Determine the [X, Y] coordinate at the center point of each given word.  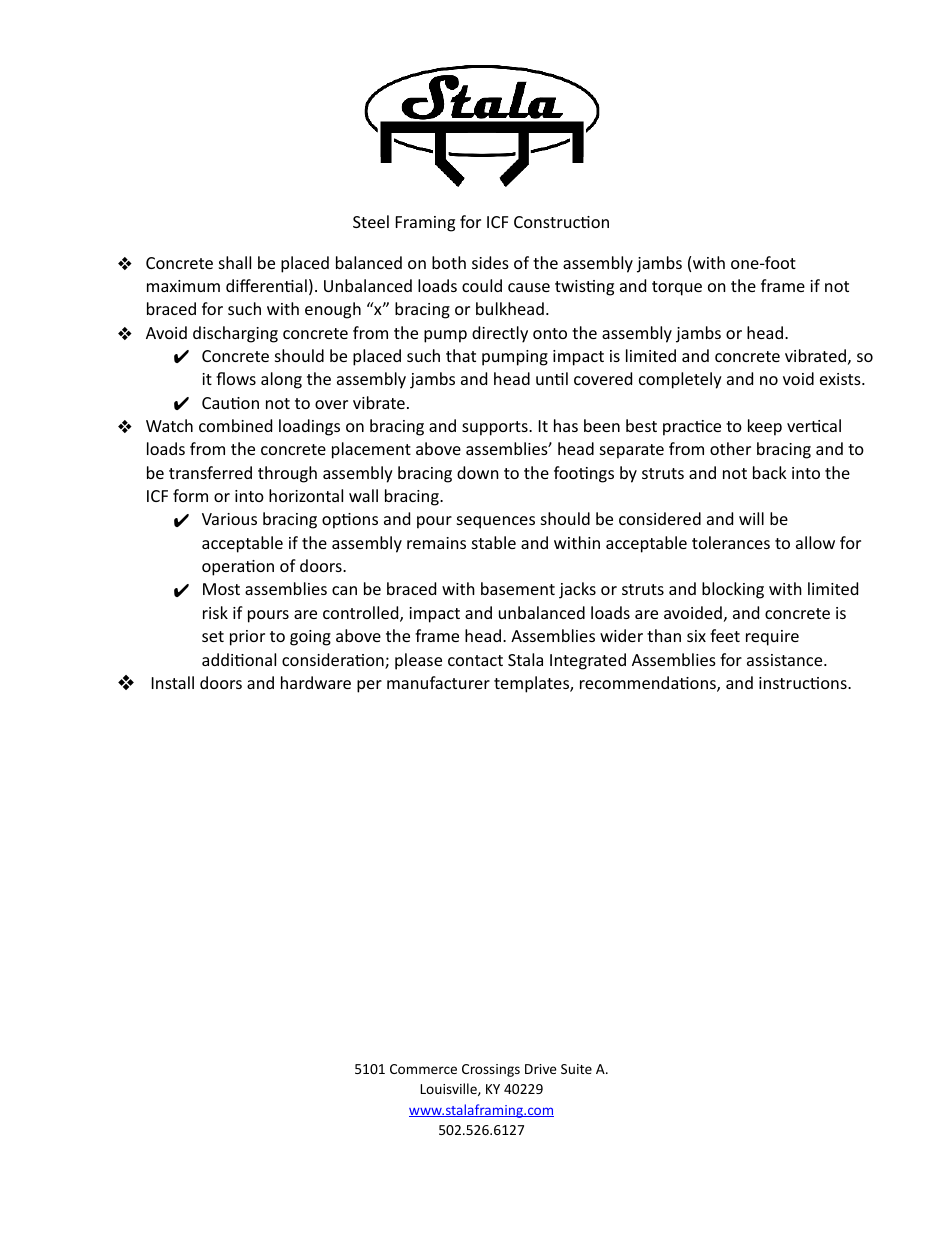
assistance [786, 660]
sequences [496, 522]
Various [229, 519]
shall [235, 262]
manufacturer [438, 682]
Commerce [423, 1069]
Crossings [491, 1070]
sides [490, 262]
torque [677, 288]
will [751, 518]
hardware [316, 682]
